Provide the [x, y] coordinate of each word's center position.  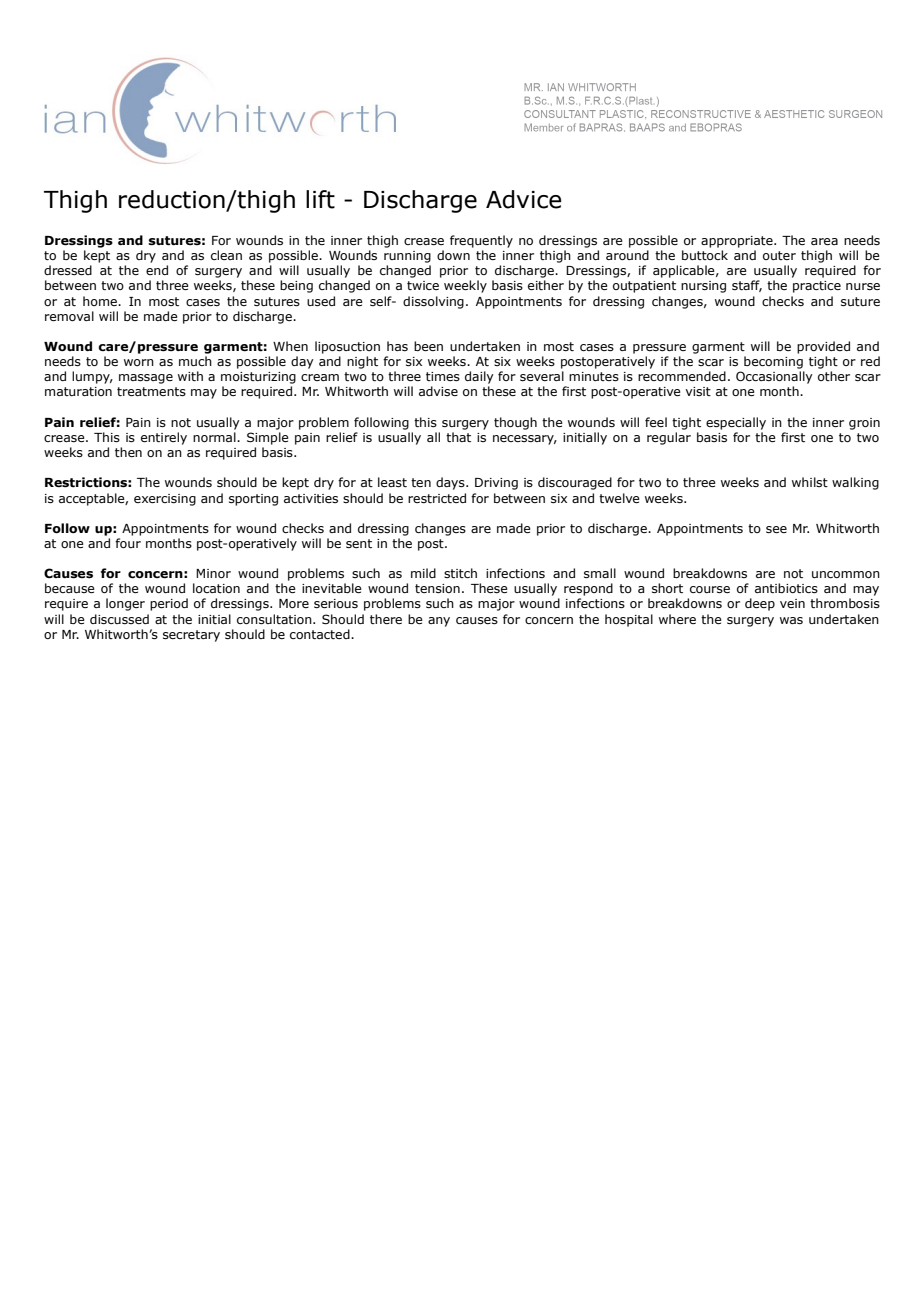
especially [736, 423]
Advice [524, 199]
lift [320, 199]
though [515, 423]
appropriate [738, 242]
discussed [119, 619]
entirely [164, 438]
